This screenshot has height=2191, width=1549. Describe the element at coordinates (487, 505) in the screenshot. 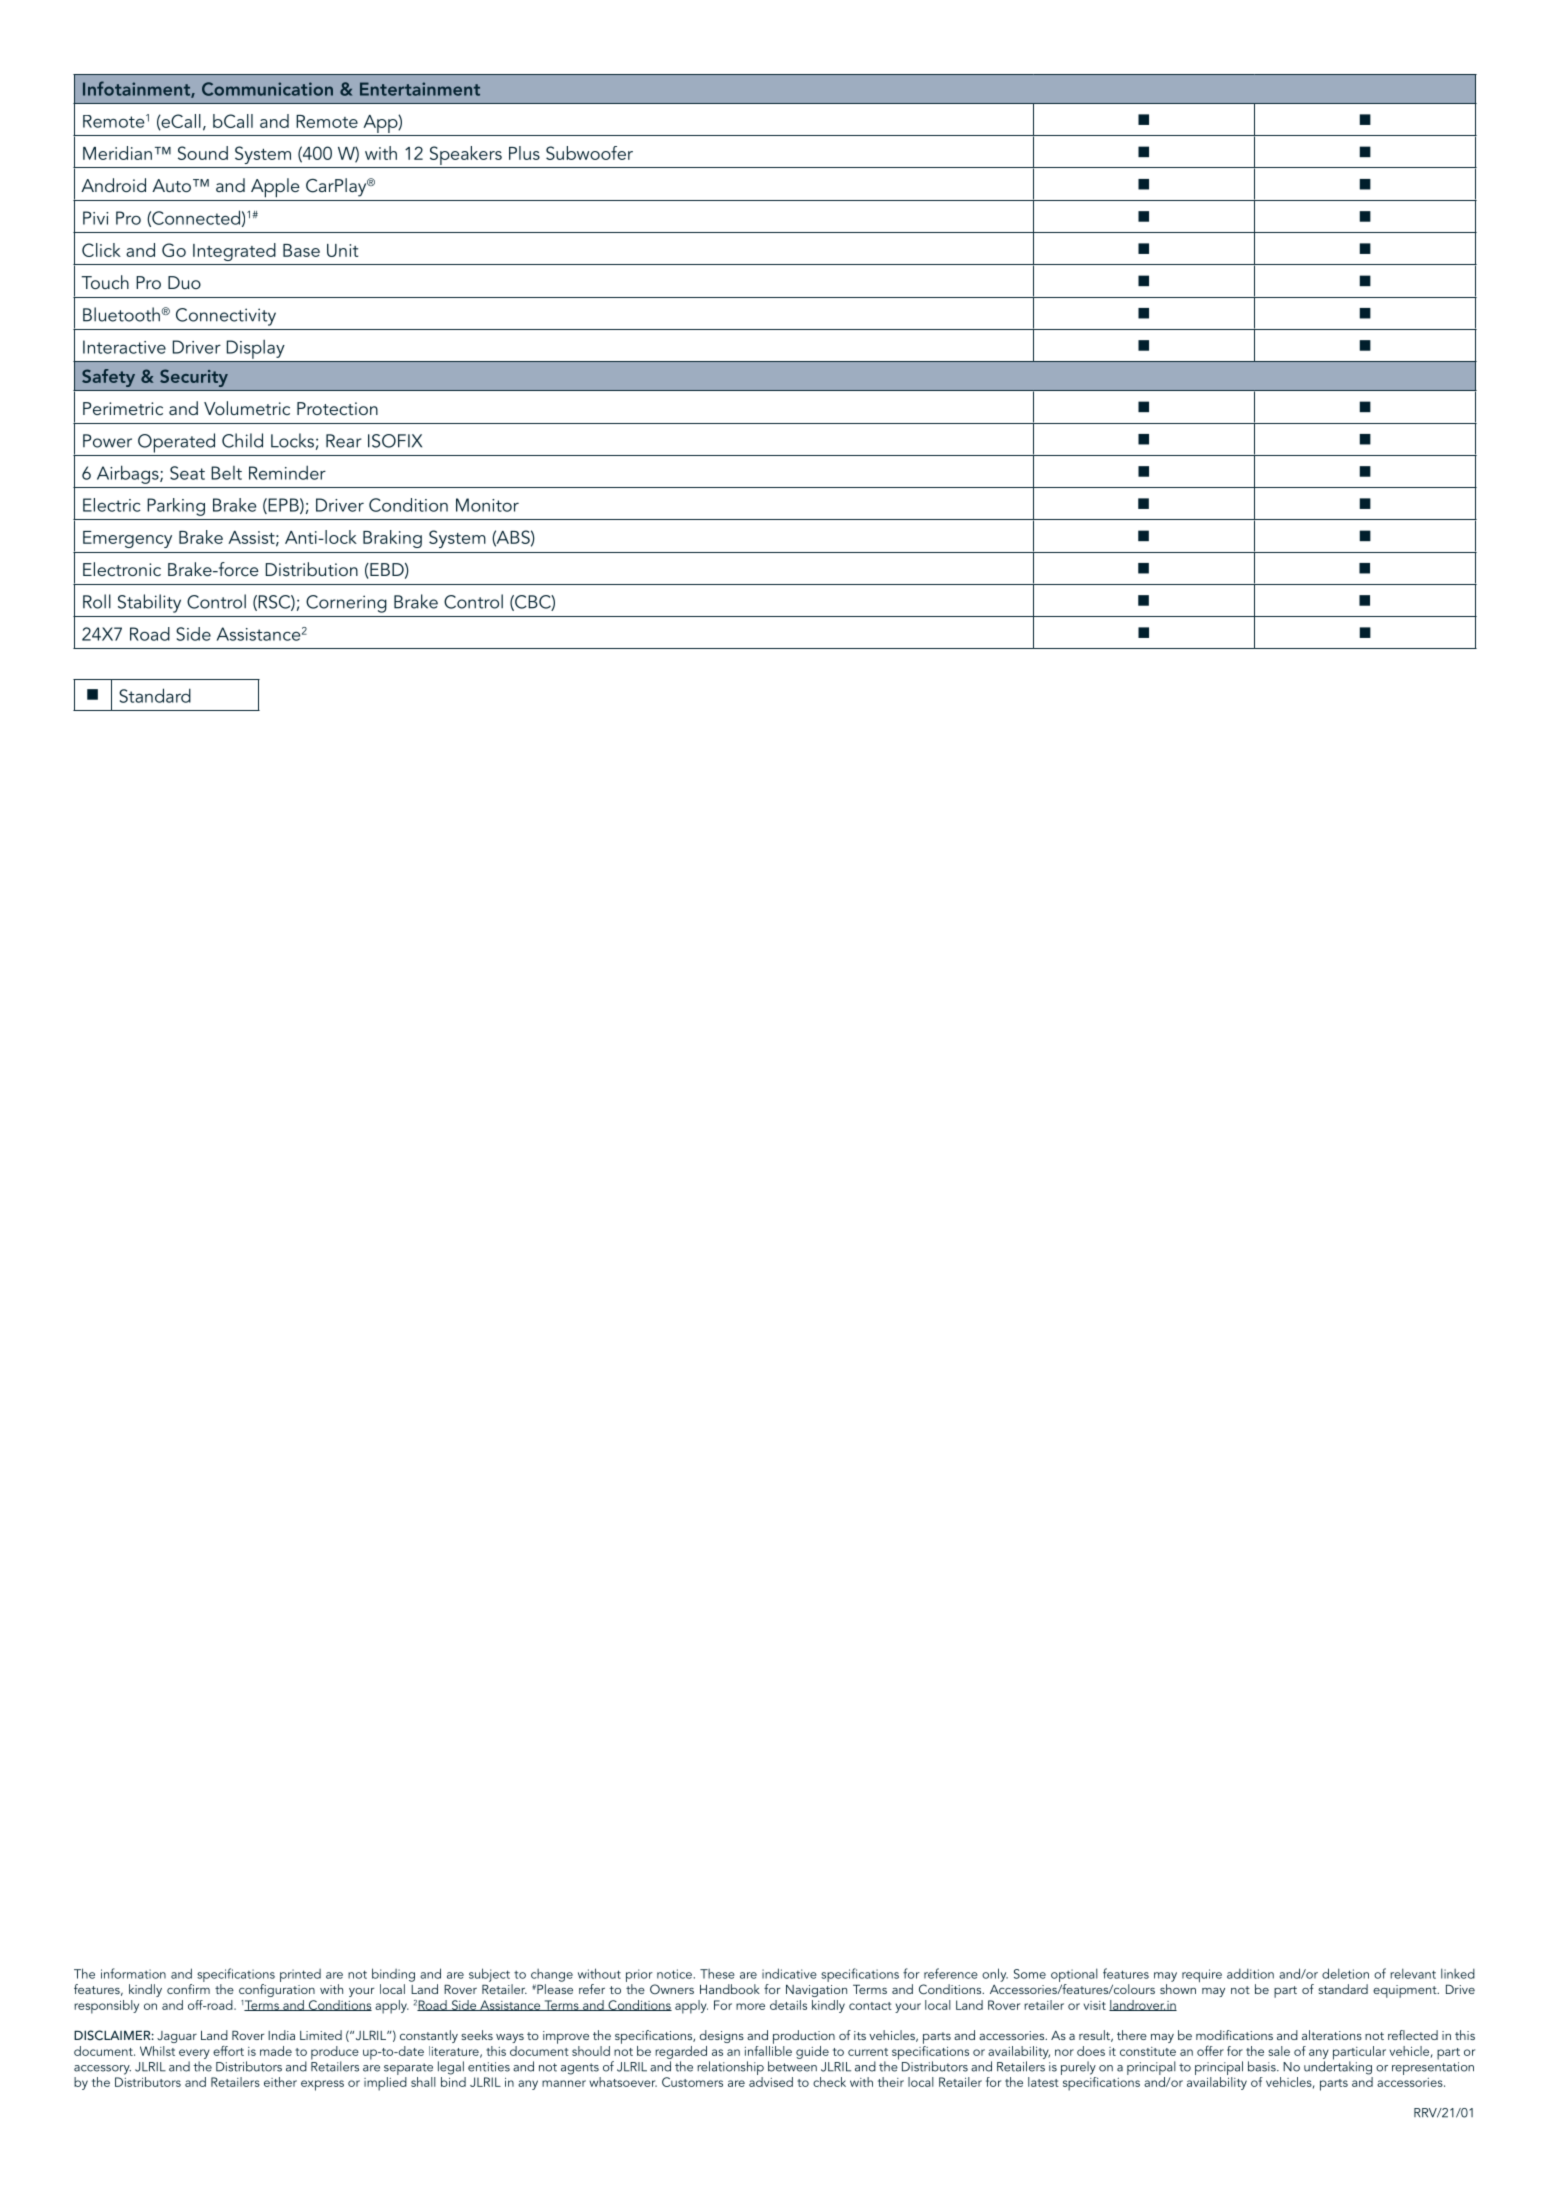

I see `Monitor` at that location.
